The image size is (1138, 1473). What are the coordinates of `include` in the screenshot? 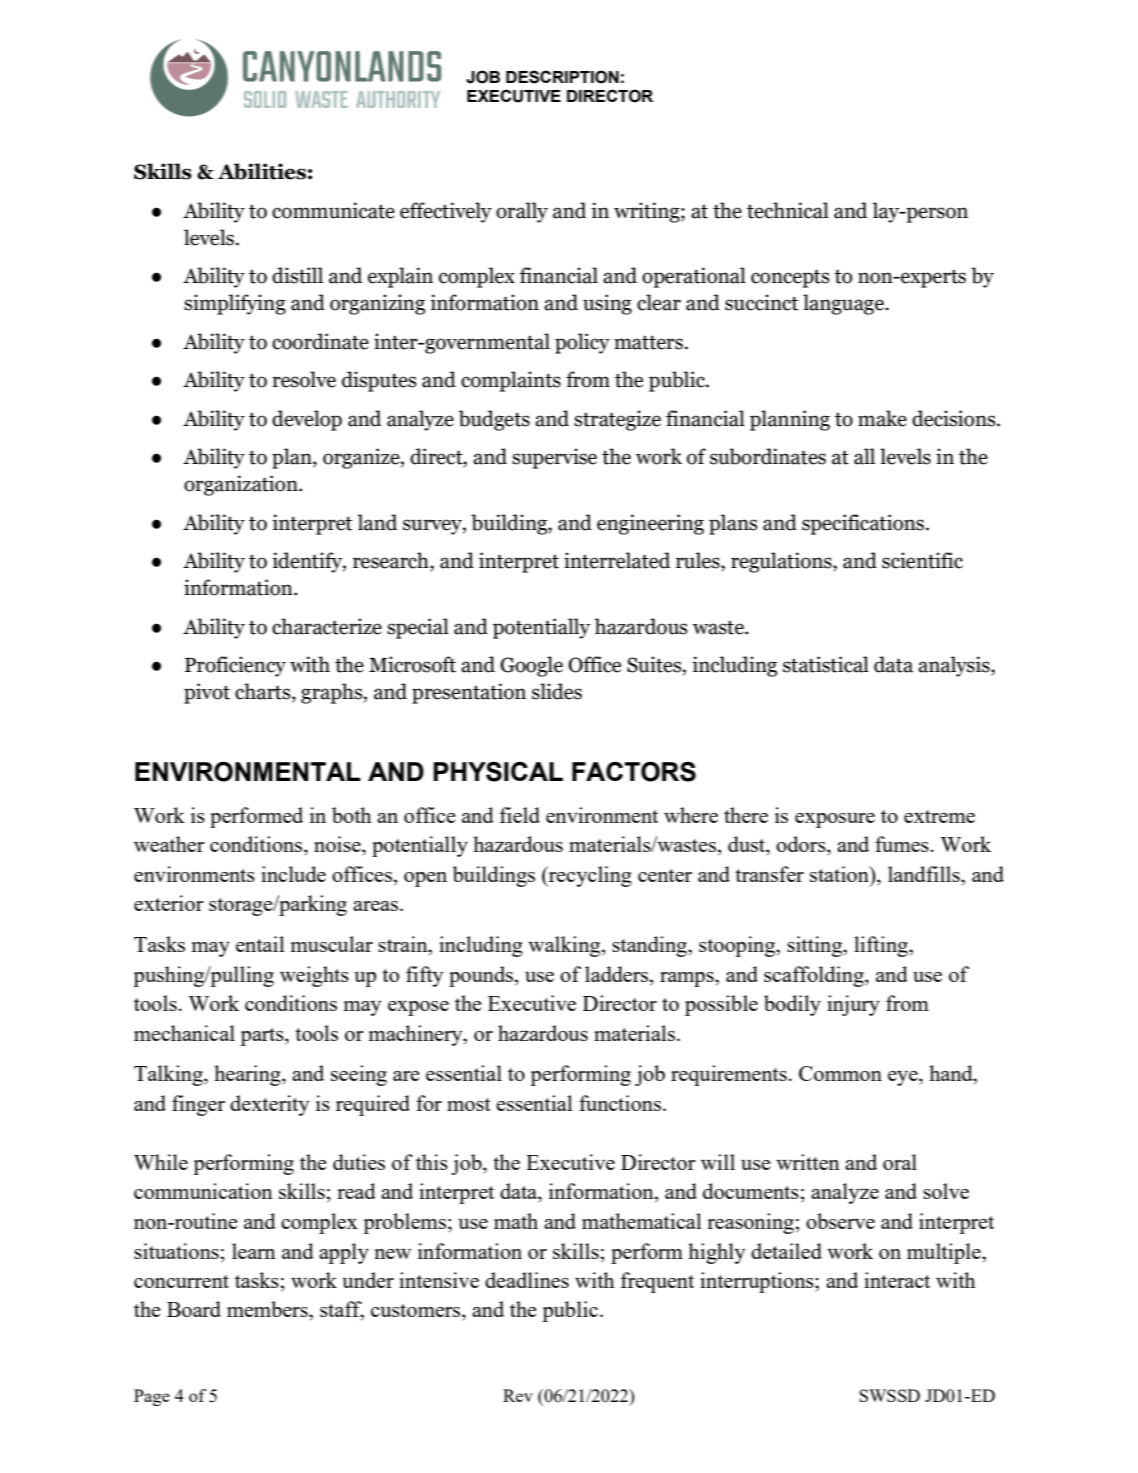 It's located at (293, 874).
